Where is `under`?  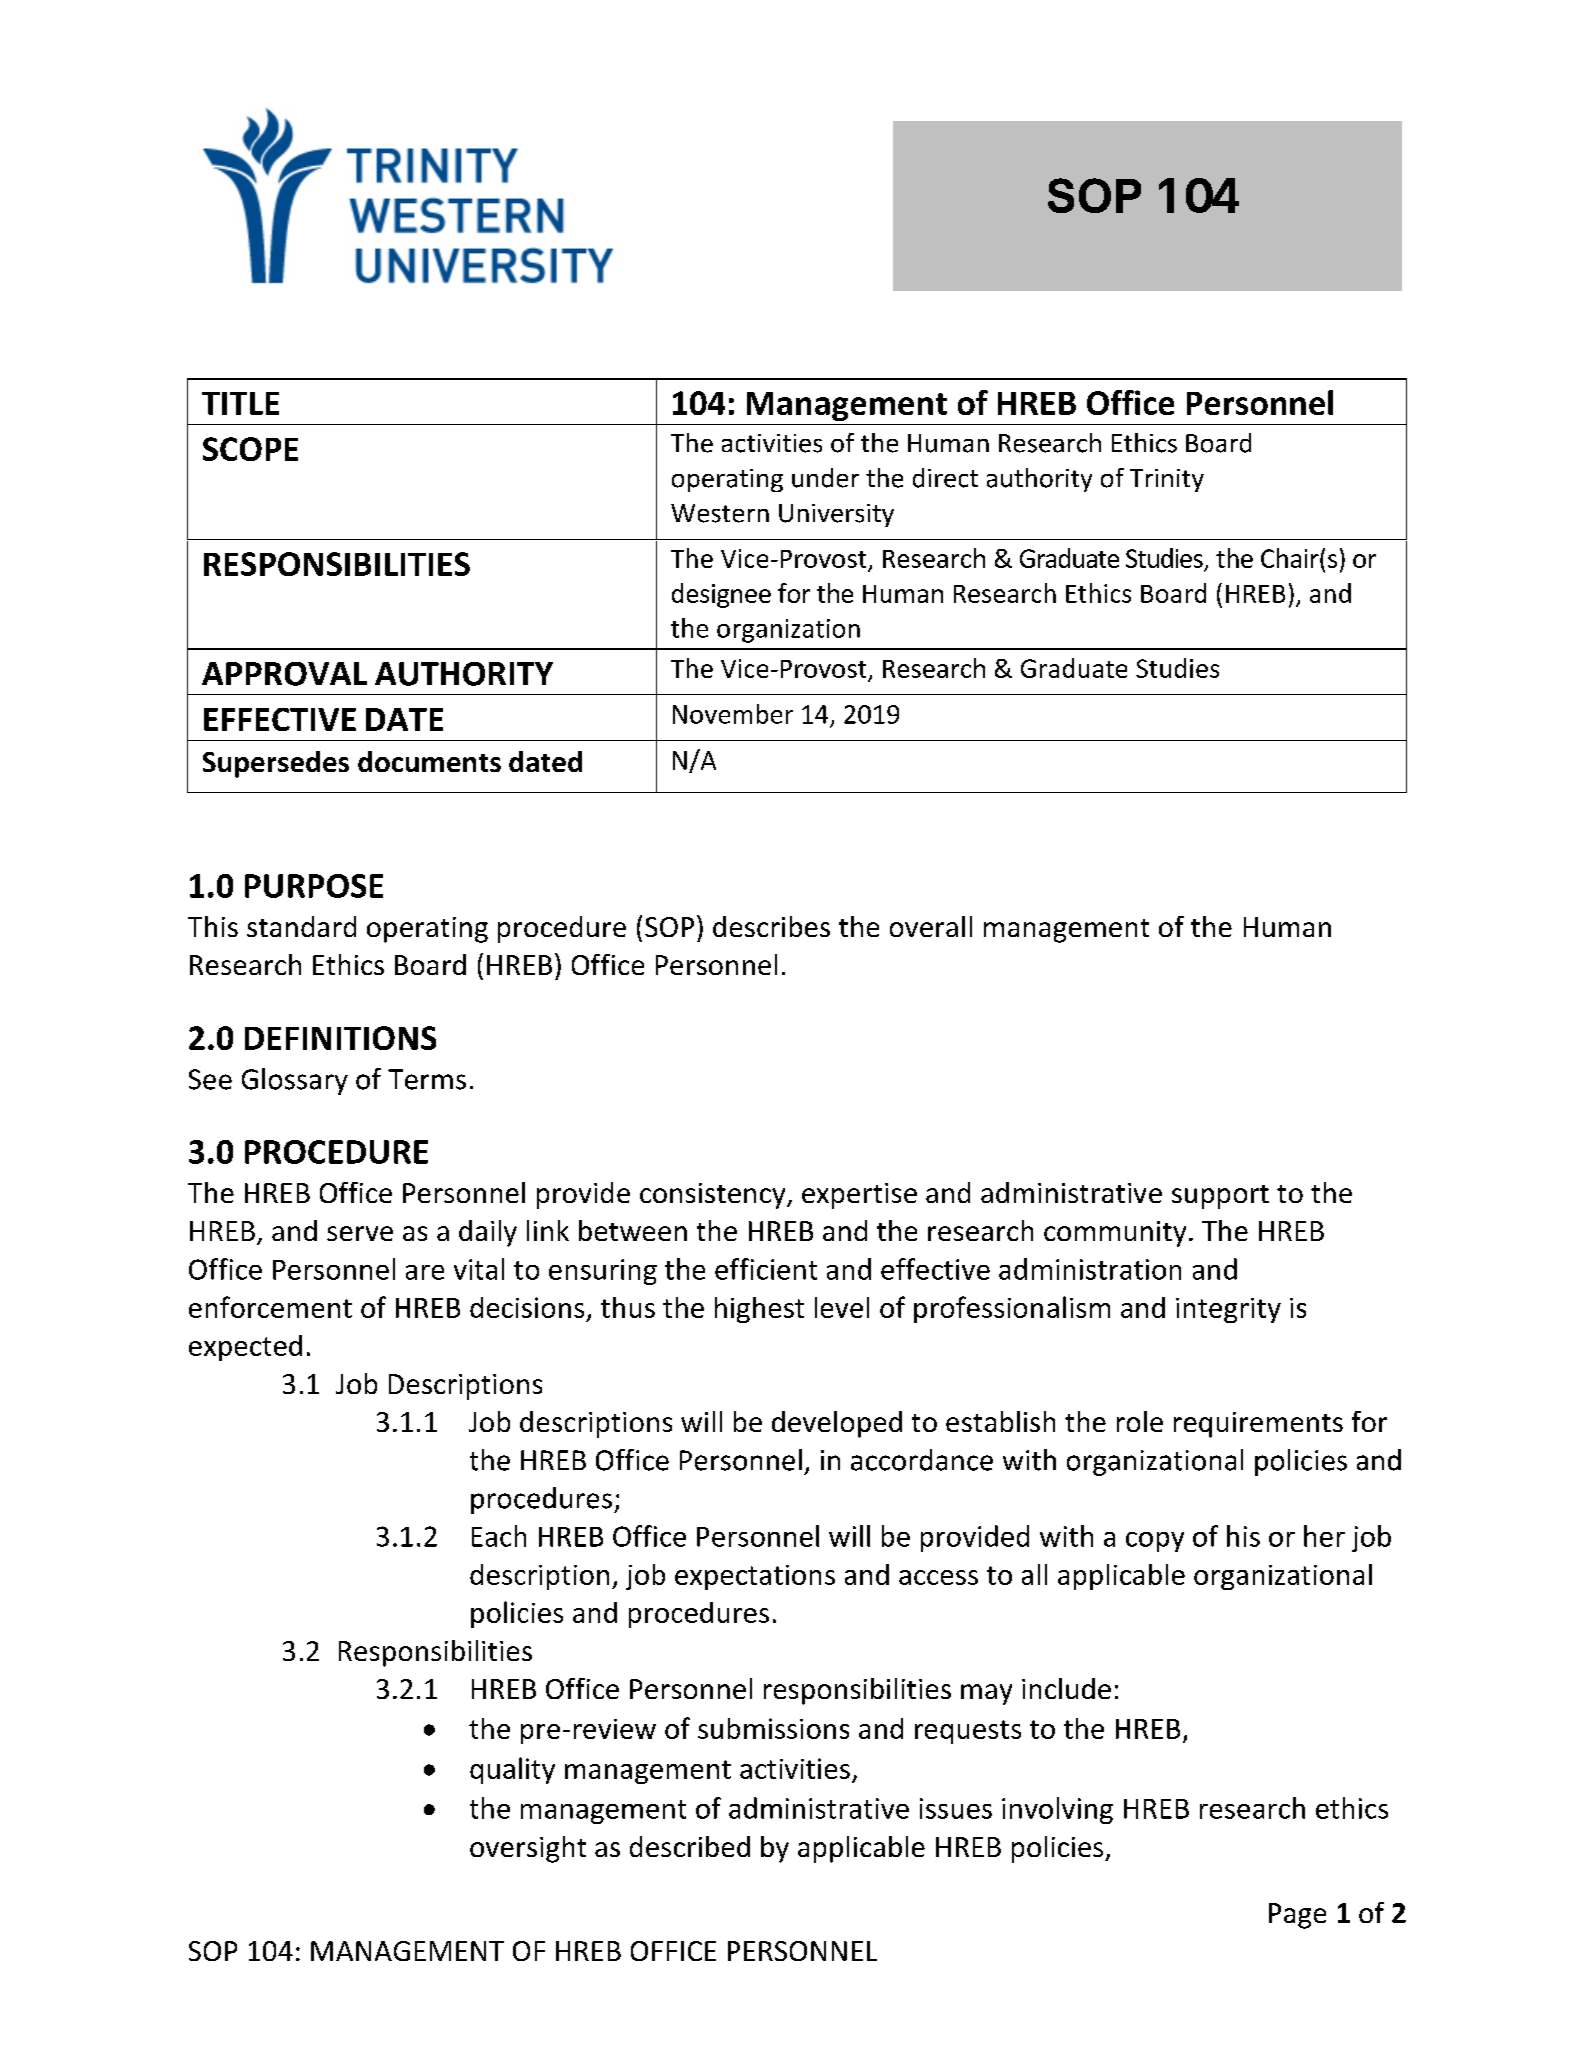 under is located at coordinates (825, 478).
